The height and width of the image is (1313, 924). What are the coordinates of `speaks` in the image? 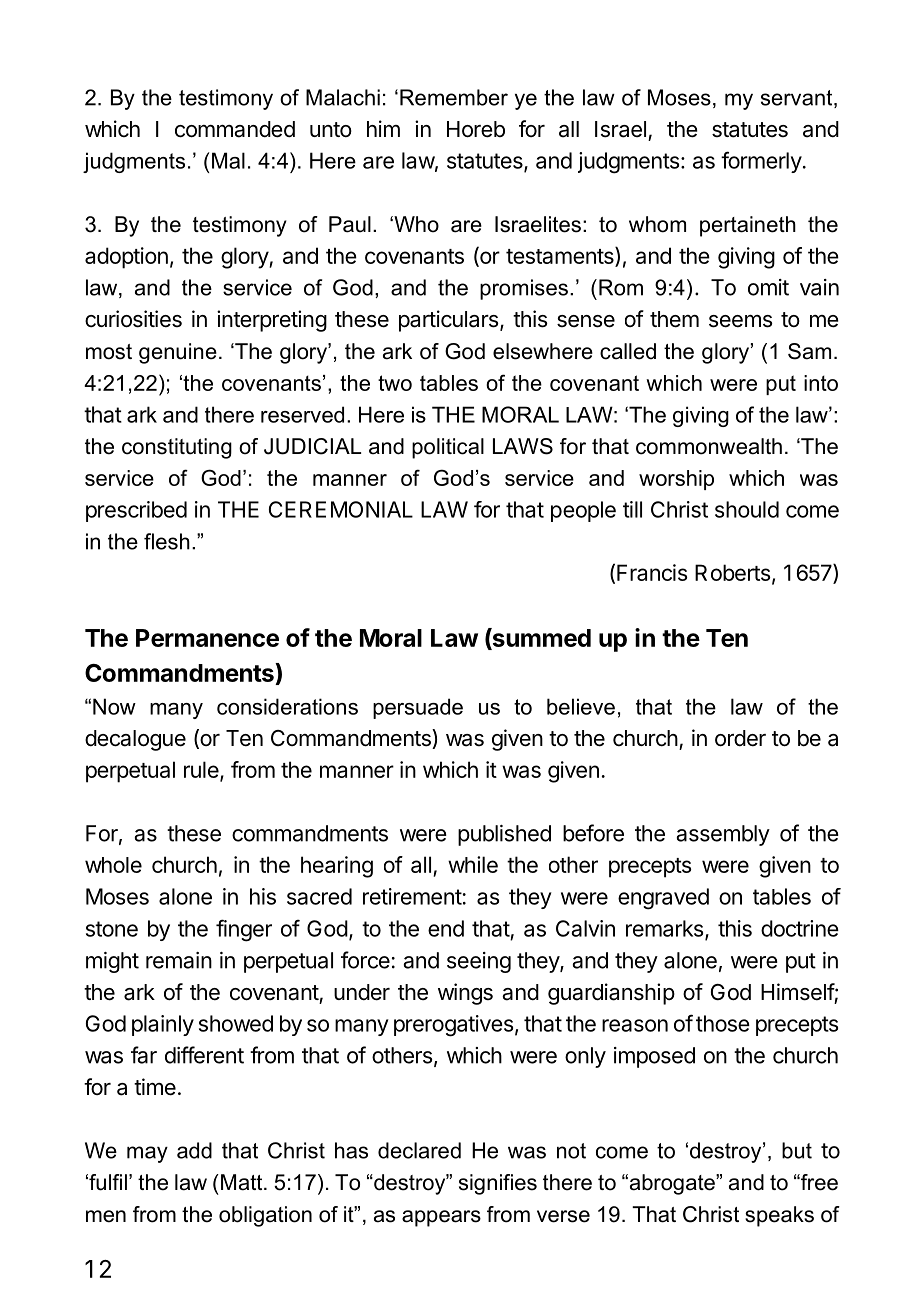 It's located at (779, 1216).
